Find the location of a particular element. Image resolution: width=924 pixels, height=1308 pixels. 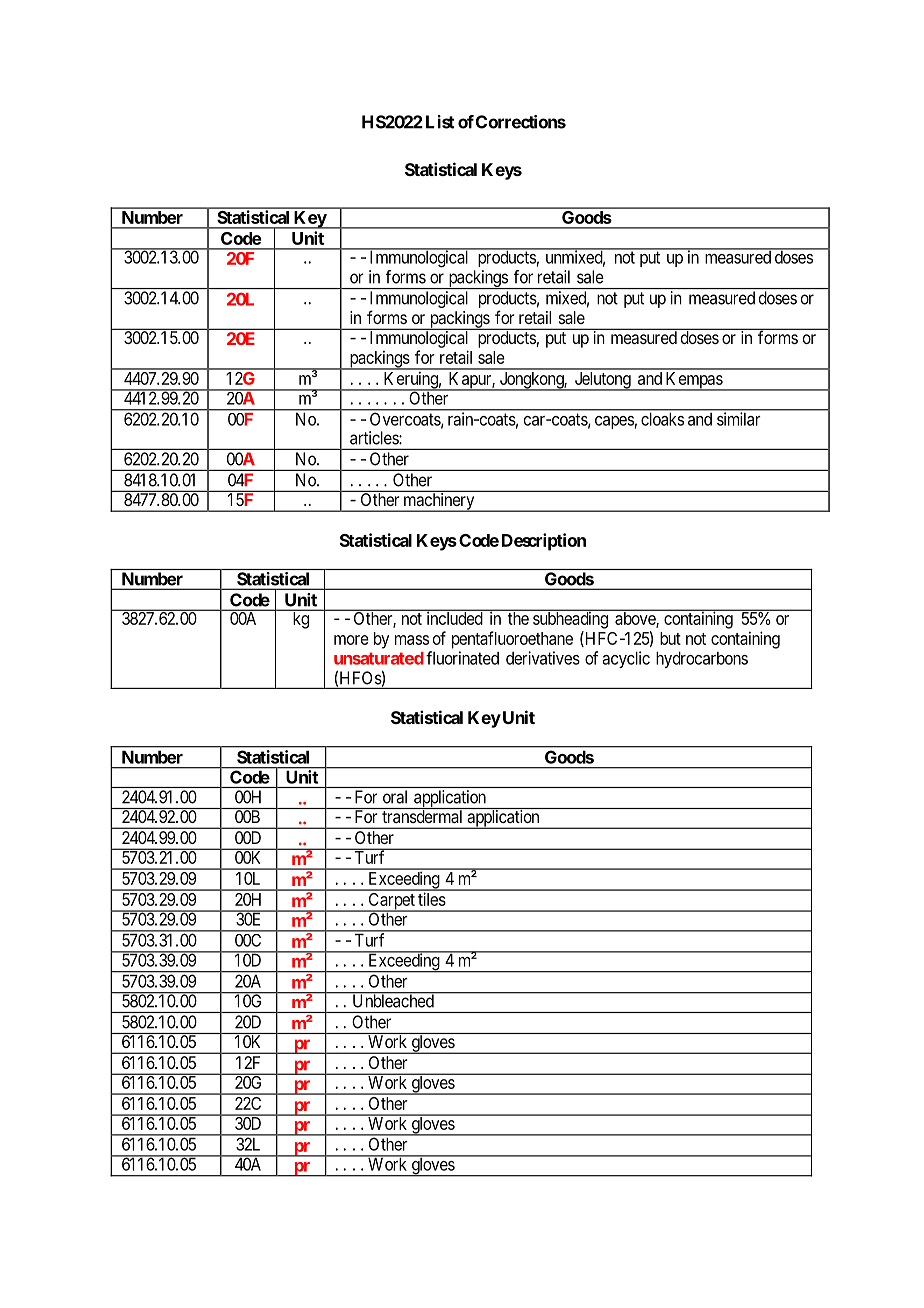

derivatives is located at coordinates (543, 658).
